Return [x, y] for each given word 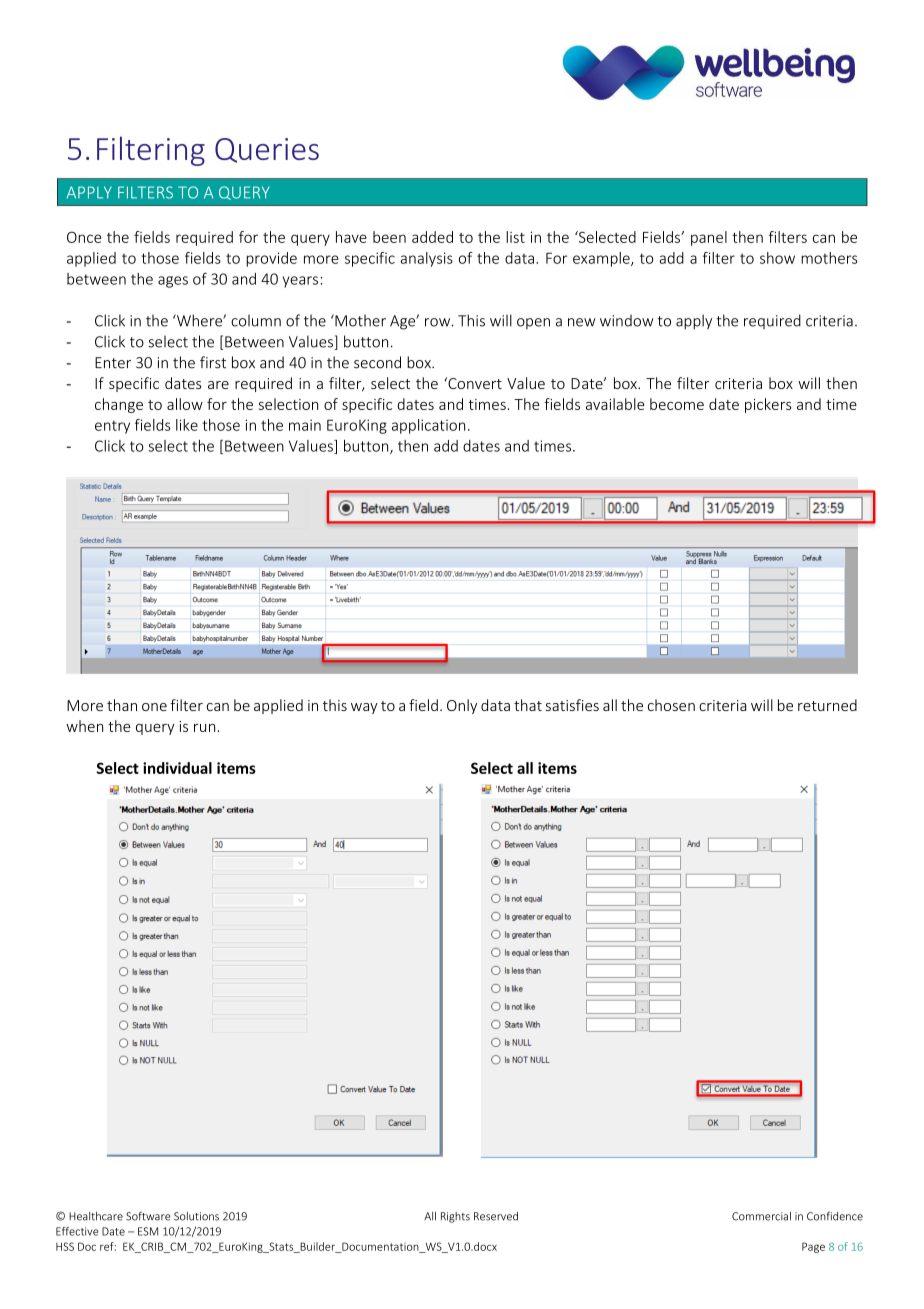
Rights [455, 1217]
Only [462, 706]
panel [709, 238]
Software [148, 1216]
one [154, 707]
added [432, 237]
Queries [267, 150]
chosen [671, 705]
